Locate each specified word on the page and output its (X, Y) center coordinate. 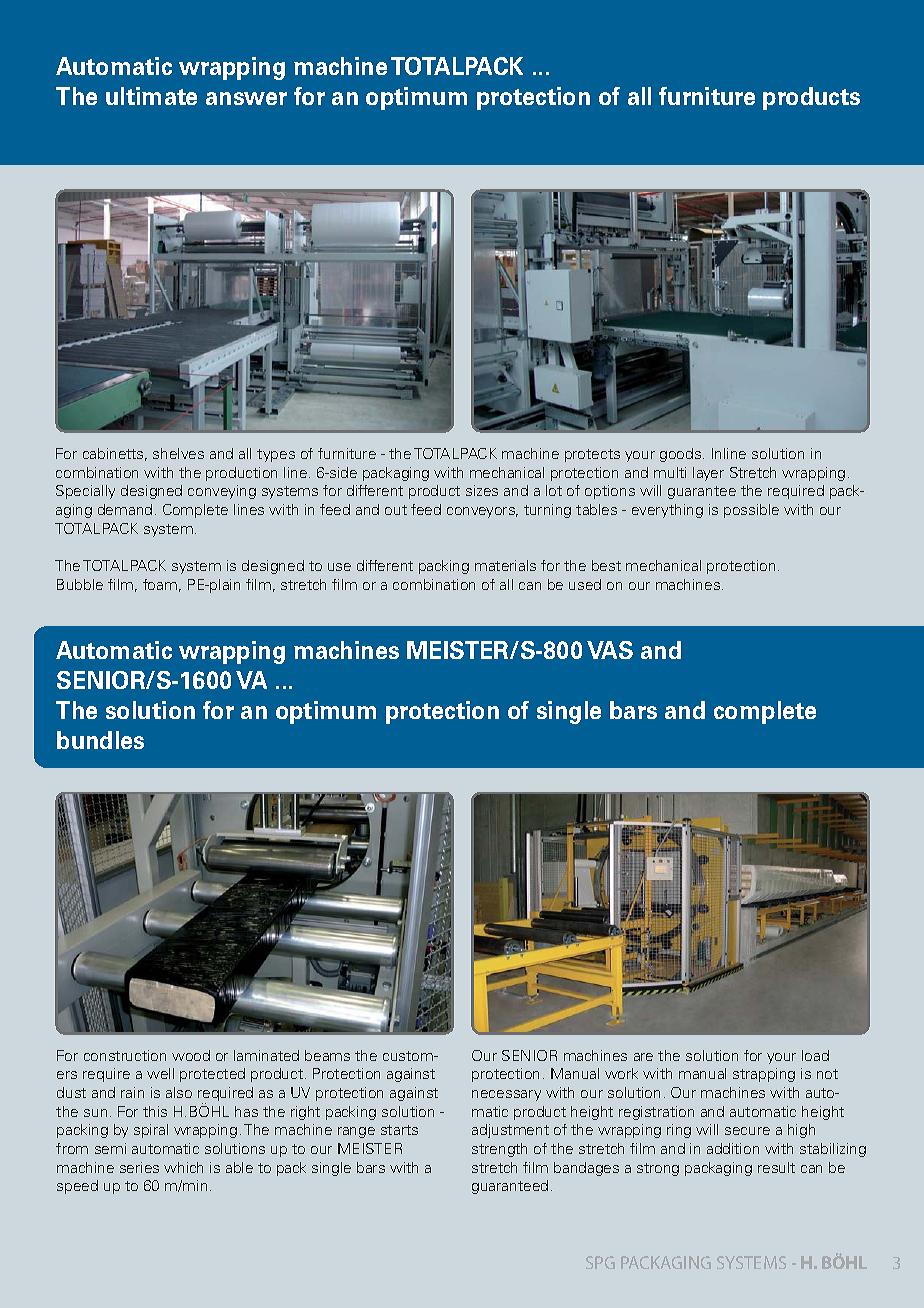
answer (246, 98)
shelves (178, 453)
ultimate (151, 96)
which (183, 1167)
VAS (610, 650)
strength (499, 1150)
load (815, 1055)
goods (680, 455)
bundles (100, 740)
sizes (482, 490)
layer (708, 474)
